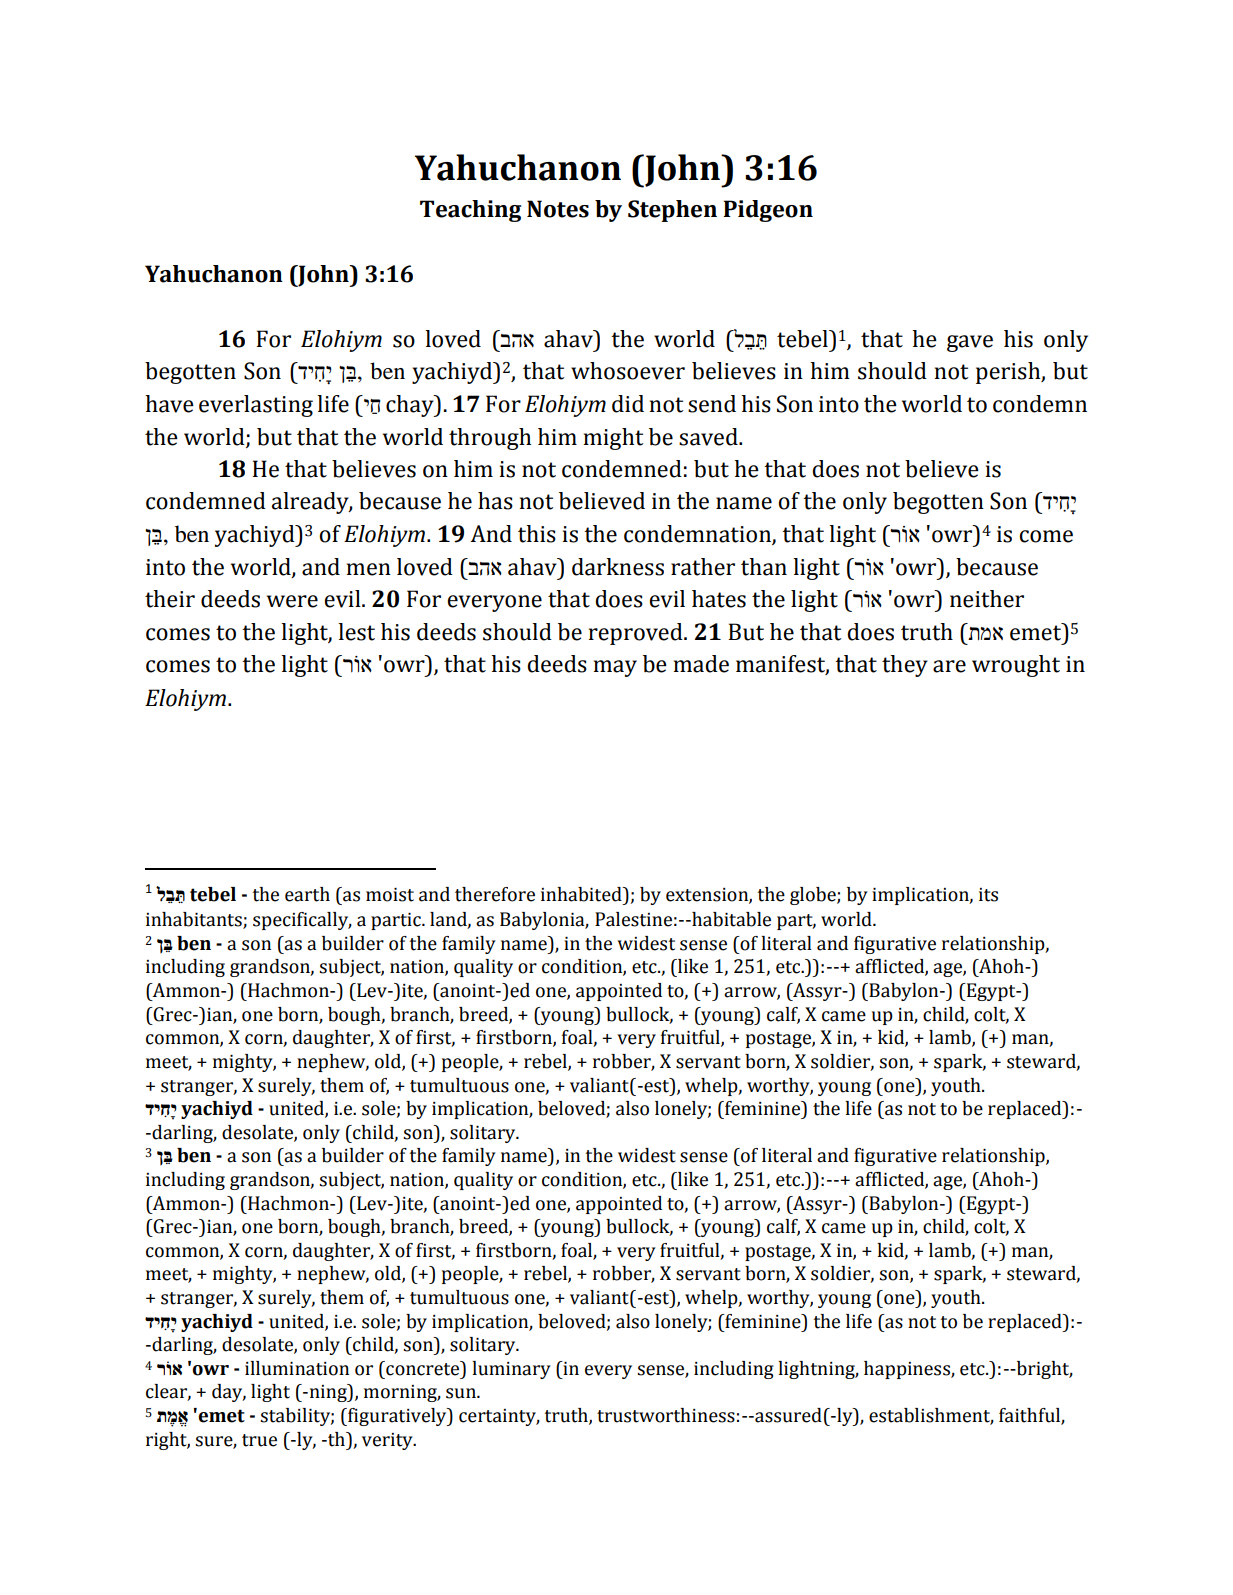 The image size is (1233, 1595). What do you see at coordinates (618, 567) in the screenshot?
I see `darkness` at bounding box center [618, 567].
